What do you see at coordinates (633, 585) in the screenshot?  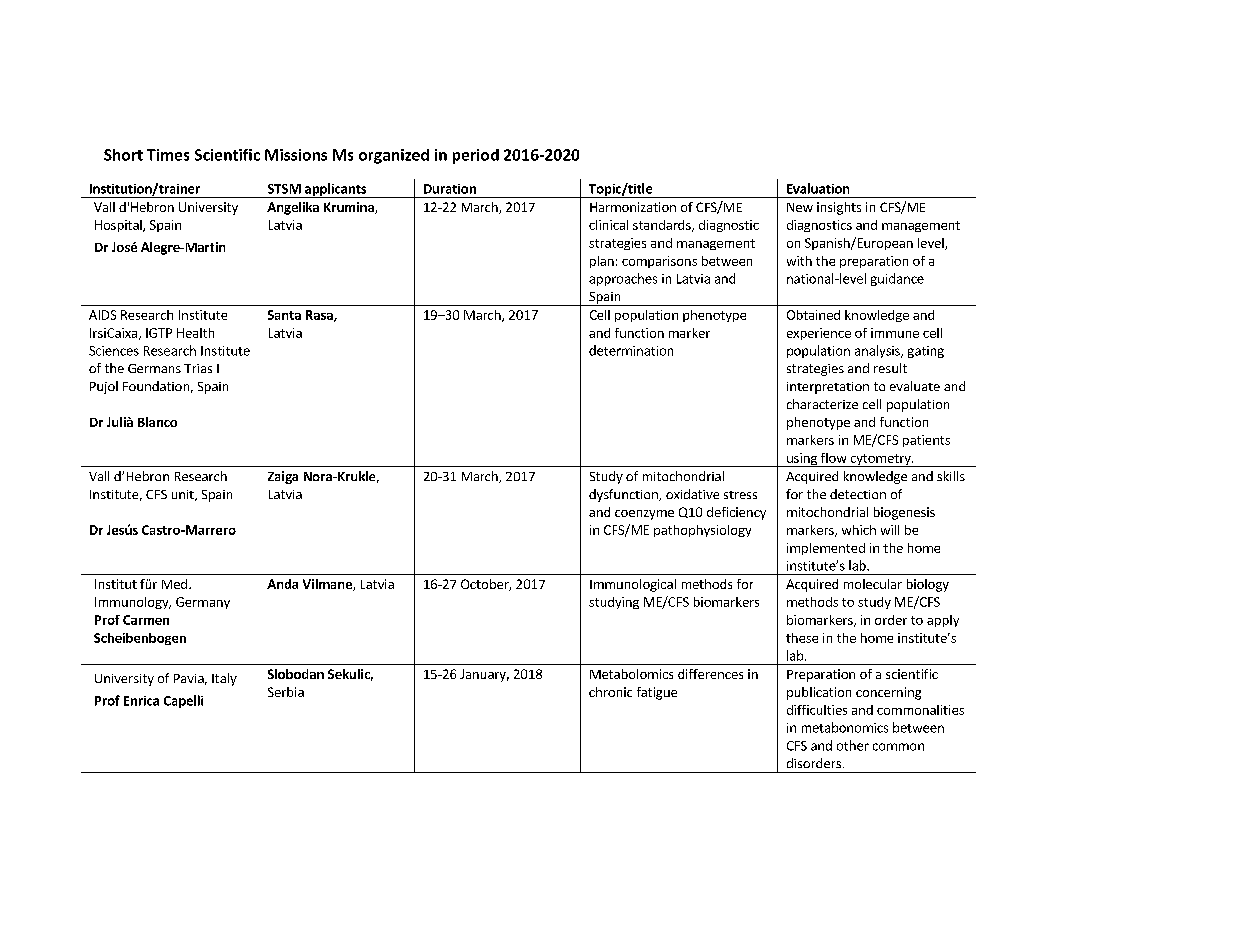 I see `Immunological` at bounding box center [633, 585].
